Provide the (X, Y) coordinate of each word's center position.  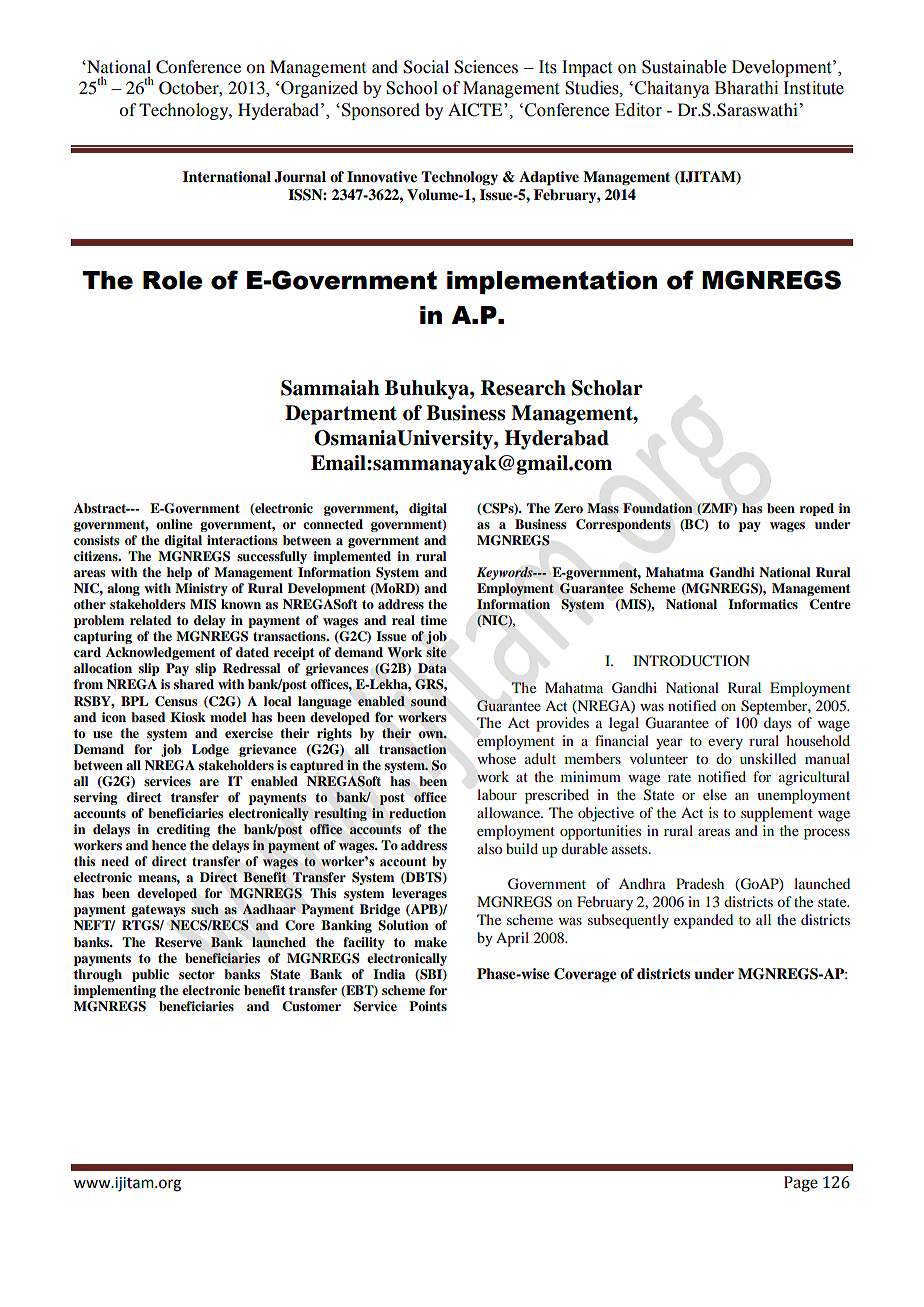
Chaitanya (672, 89)
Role (173, 280)
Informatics (763, 604)
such (205, 909)
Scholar (607, 388)
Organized (319, 89)
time (433, 620)
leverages (419, 894)
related (150, 620)
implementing (115, 991)
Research (523, 388)
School (412, 88)
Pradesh (700, 883)
